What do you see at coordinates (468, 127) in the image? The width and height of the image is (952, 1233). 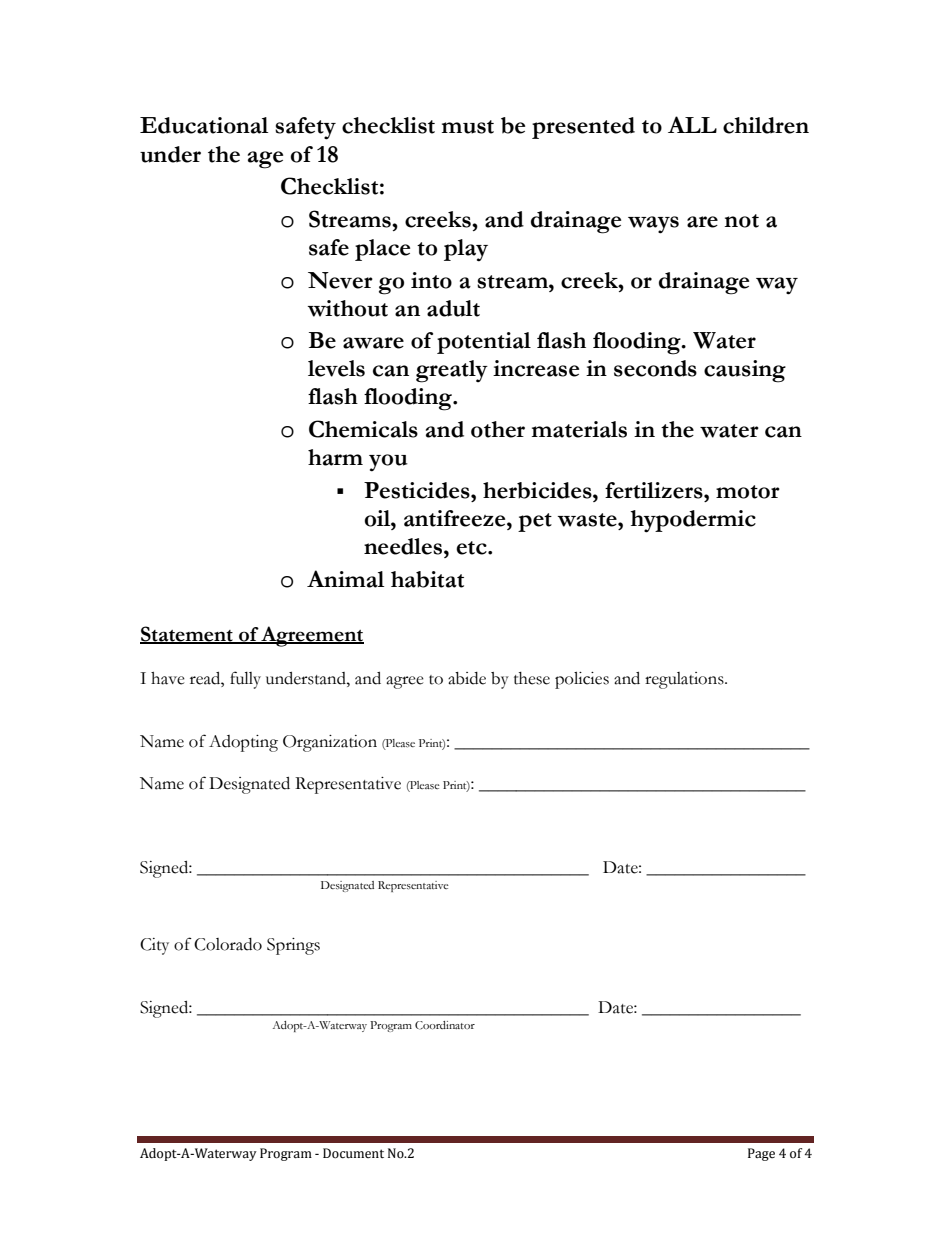 I see `must` at bounding box center [468, 127].
